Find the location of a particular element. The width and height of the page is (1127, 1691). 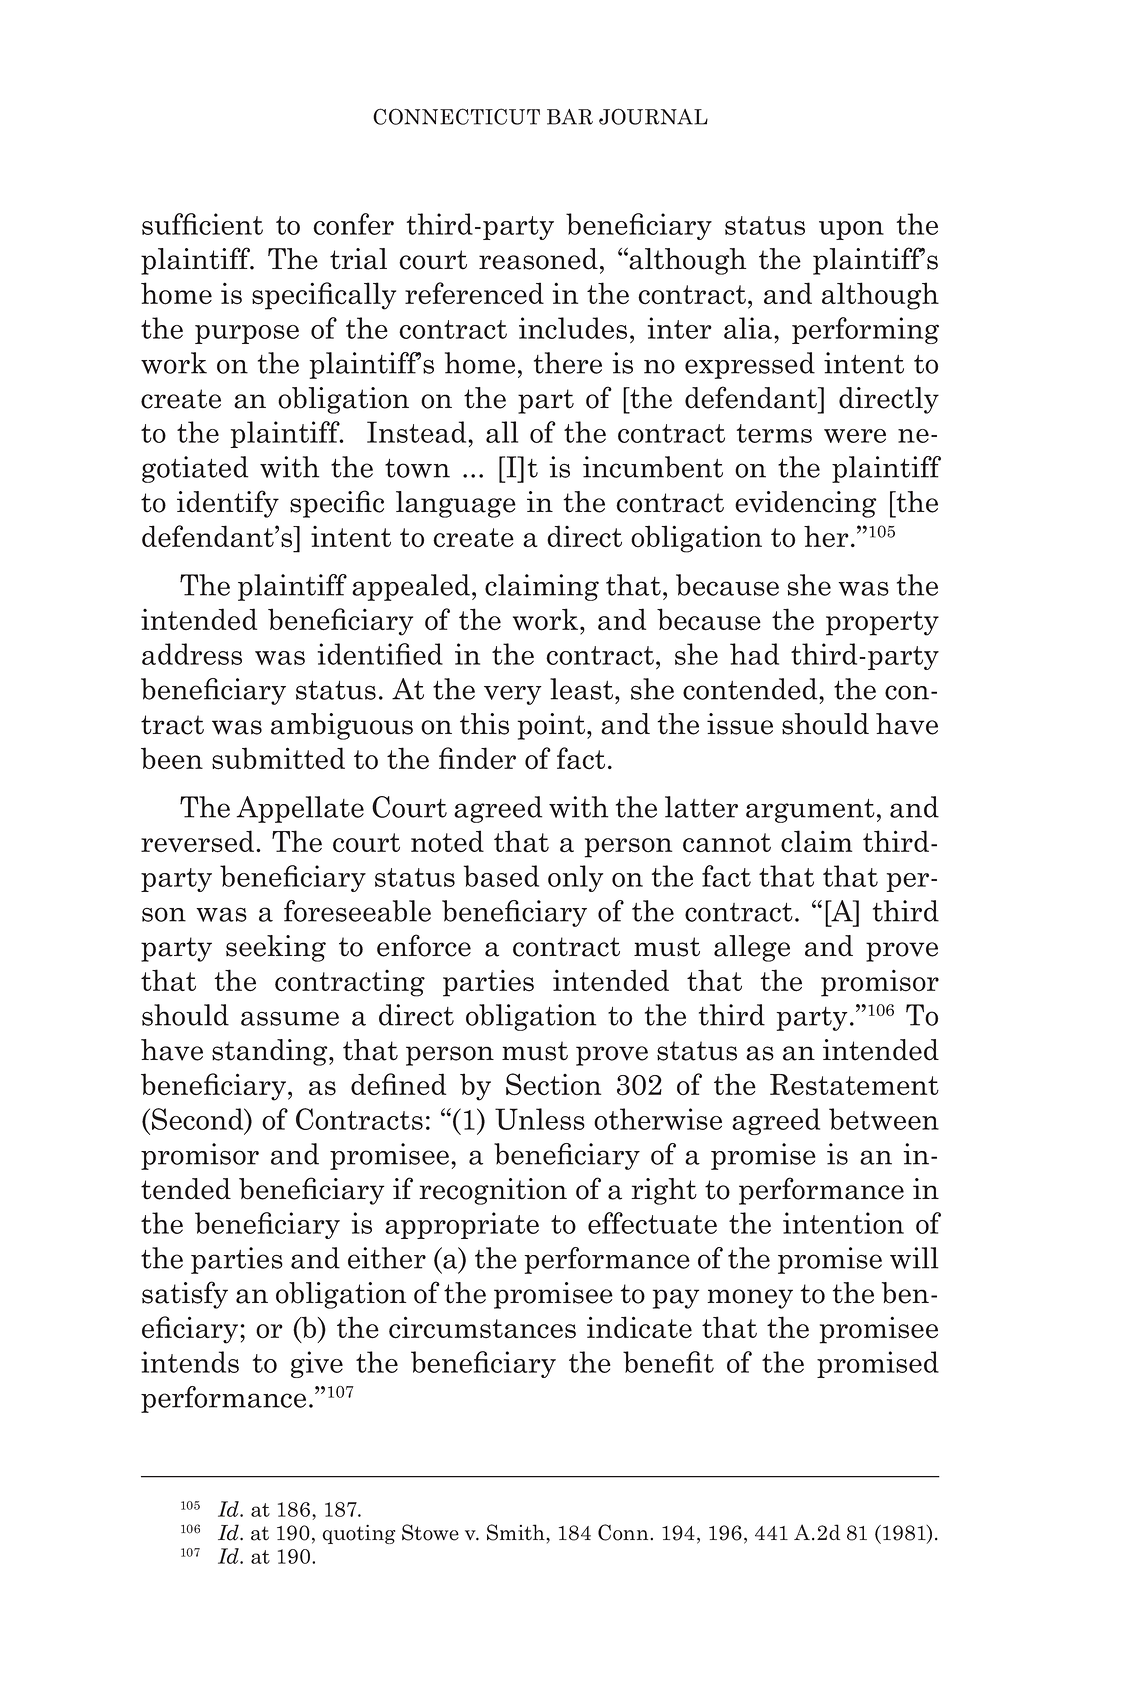

between is located at coordinates (884, 1119).
